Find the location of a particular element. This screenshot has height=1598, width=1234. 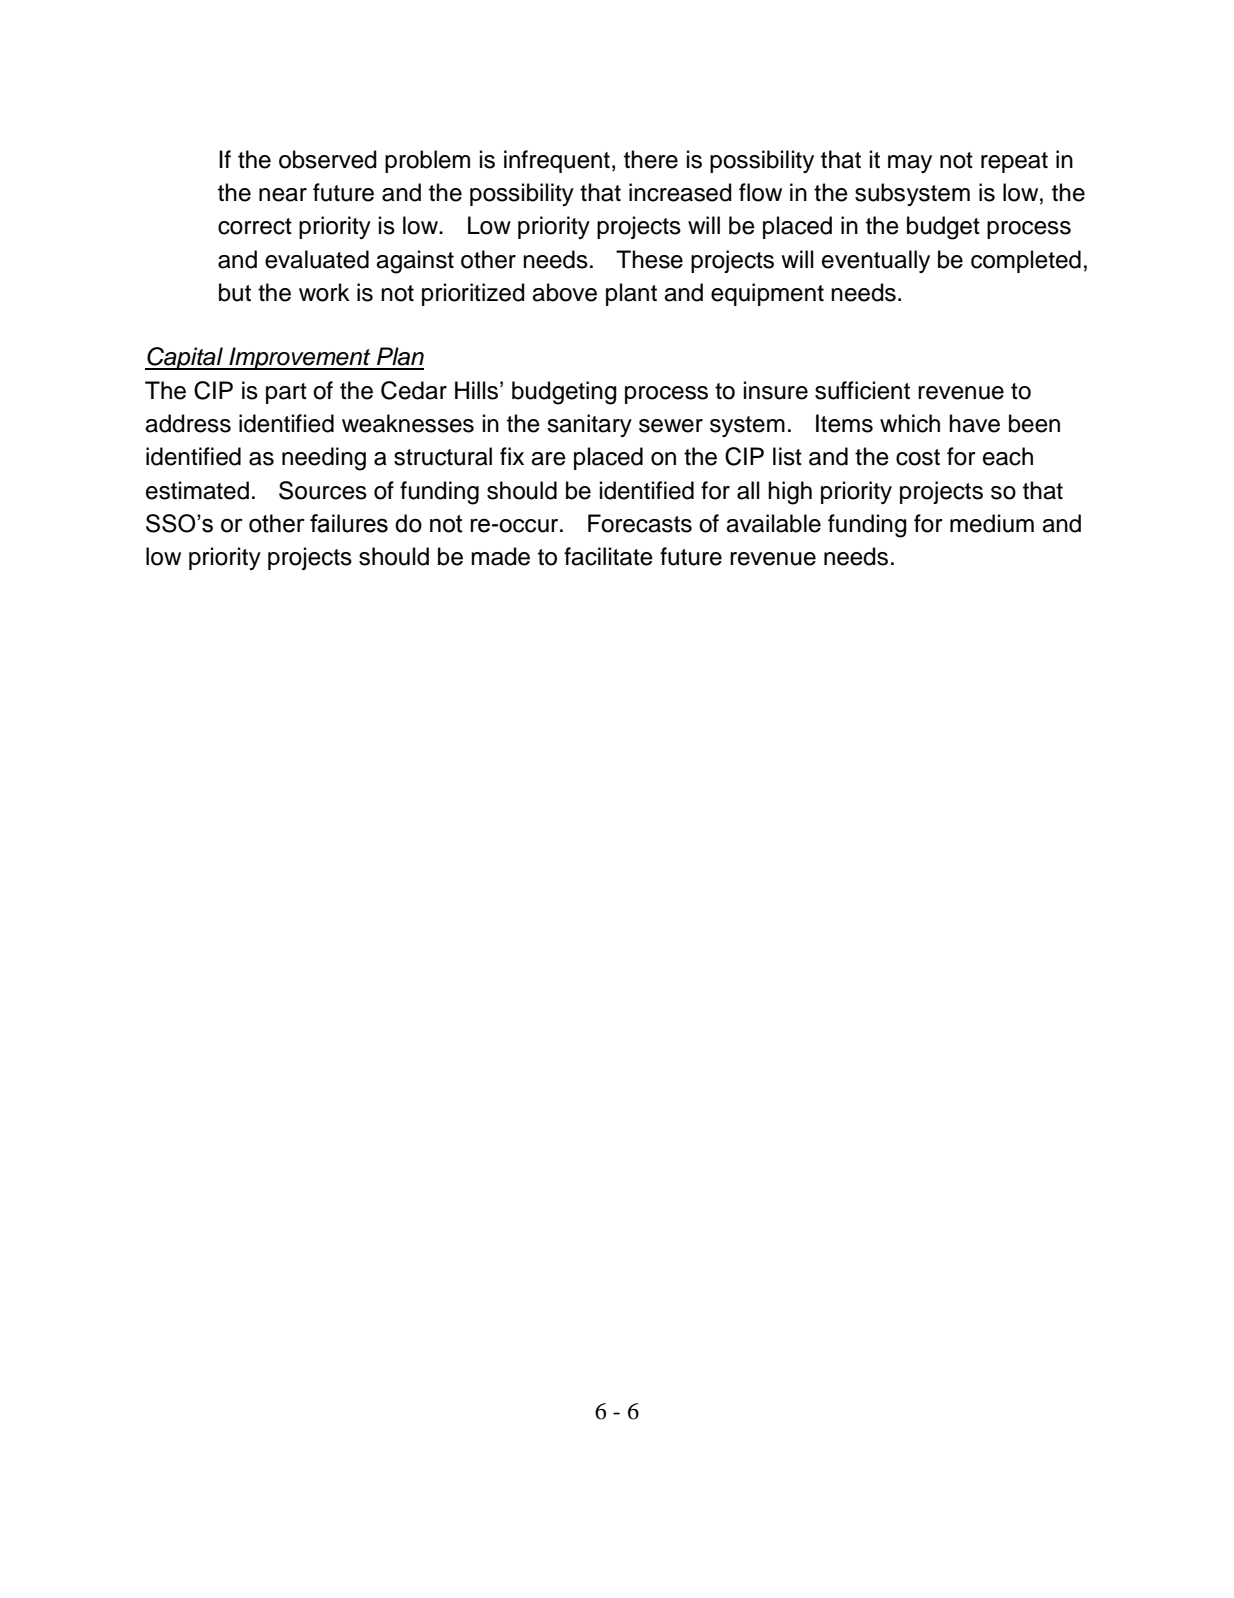

above is located at coordinates (564, 292).
